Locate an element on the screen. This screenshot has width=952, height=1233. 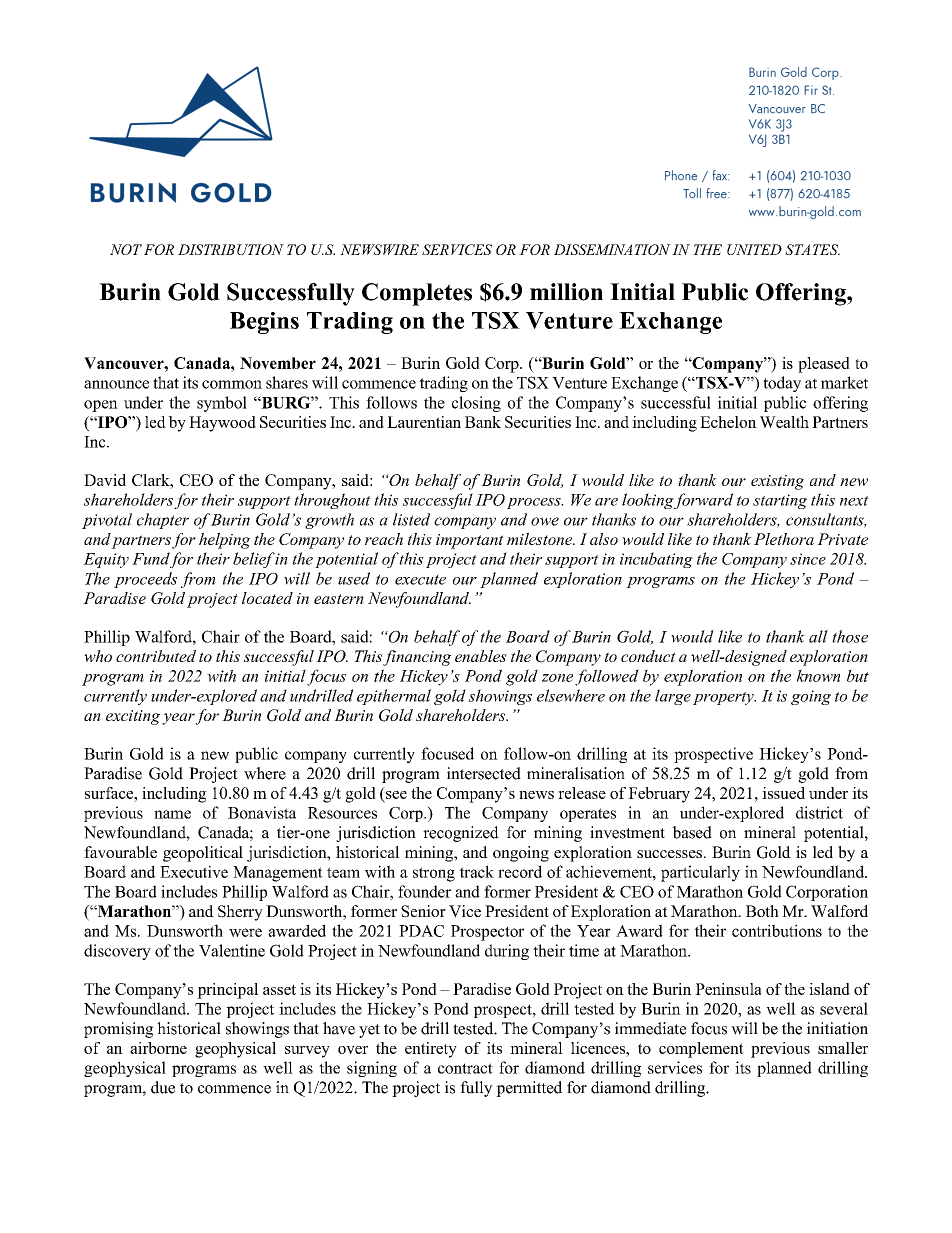
intersected is located at coordinates (484, 773).
